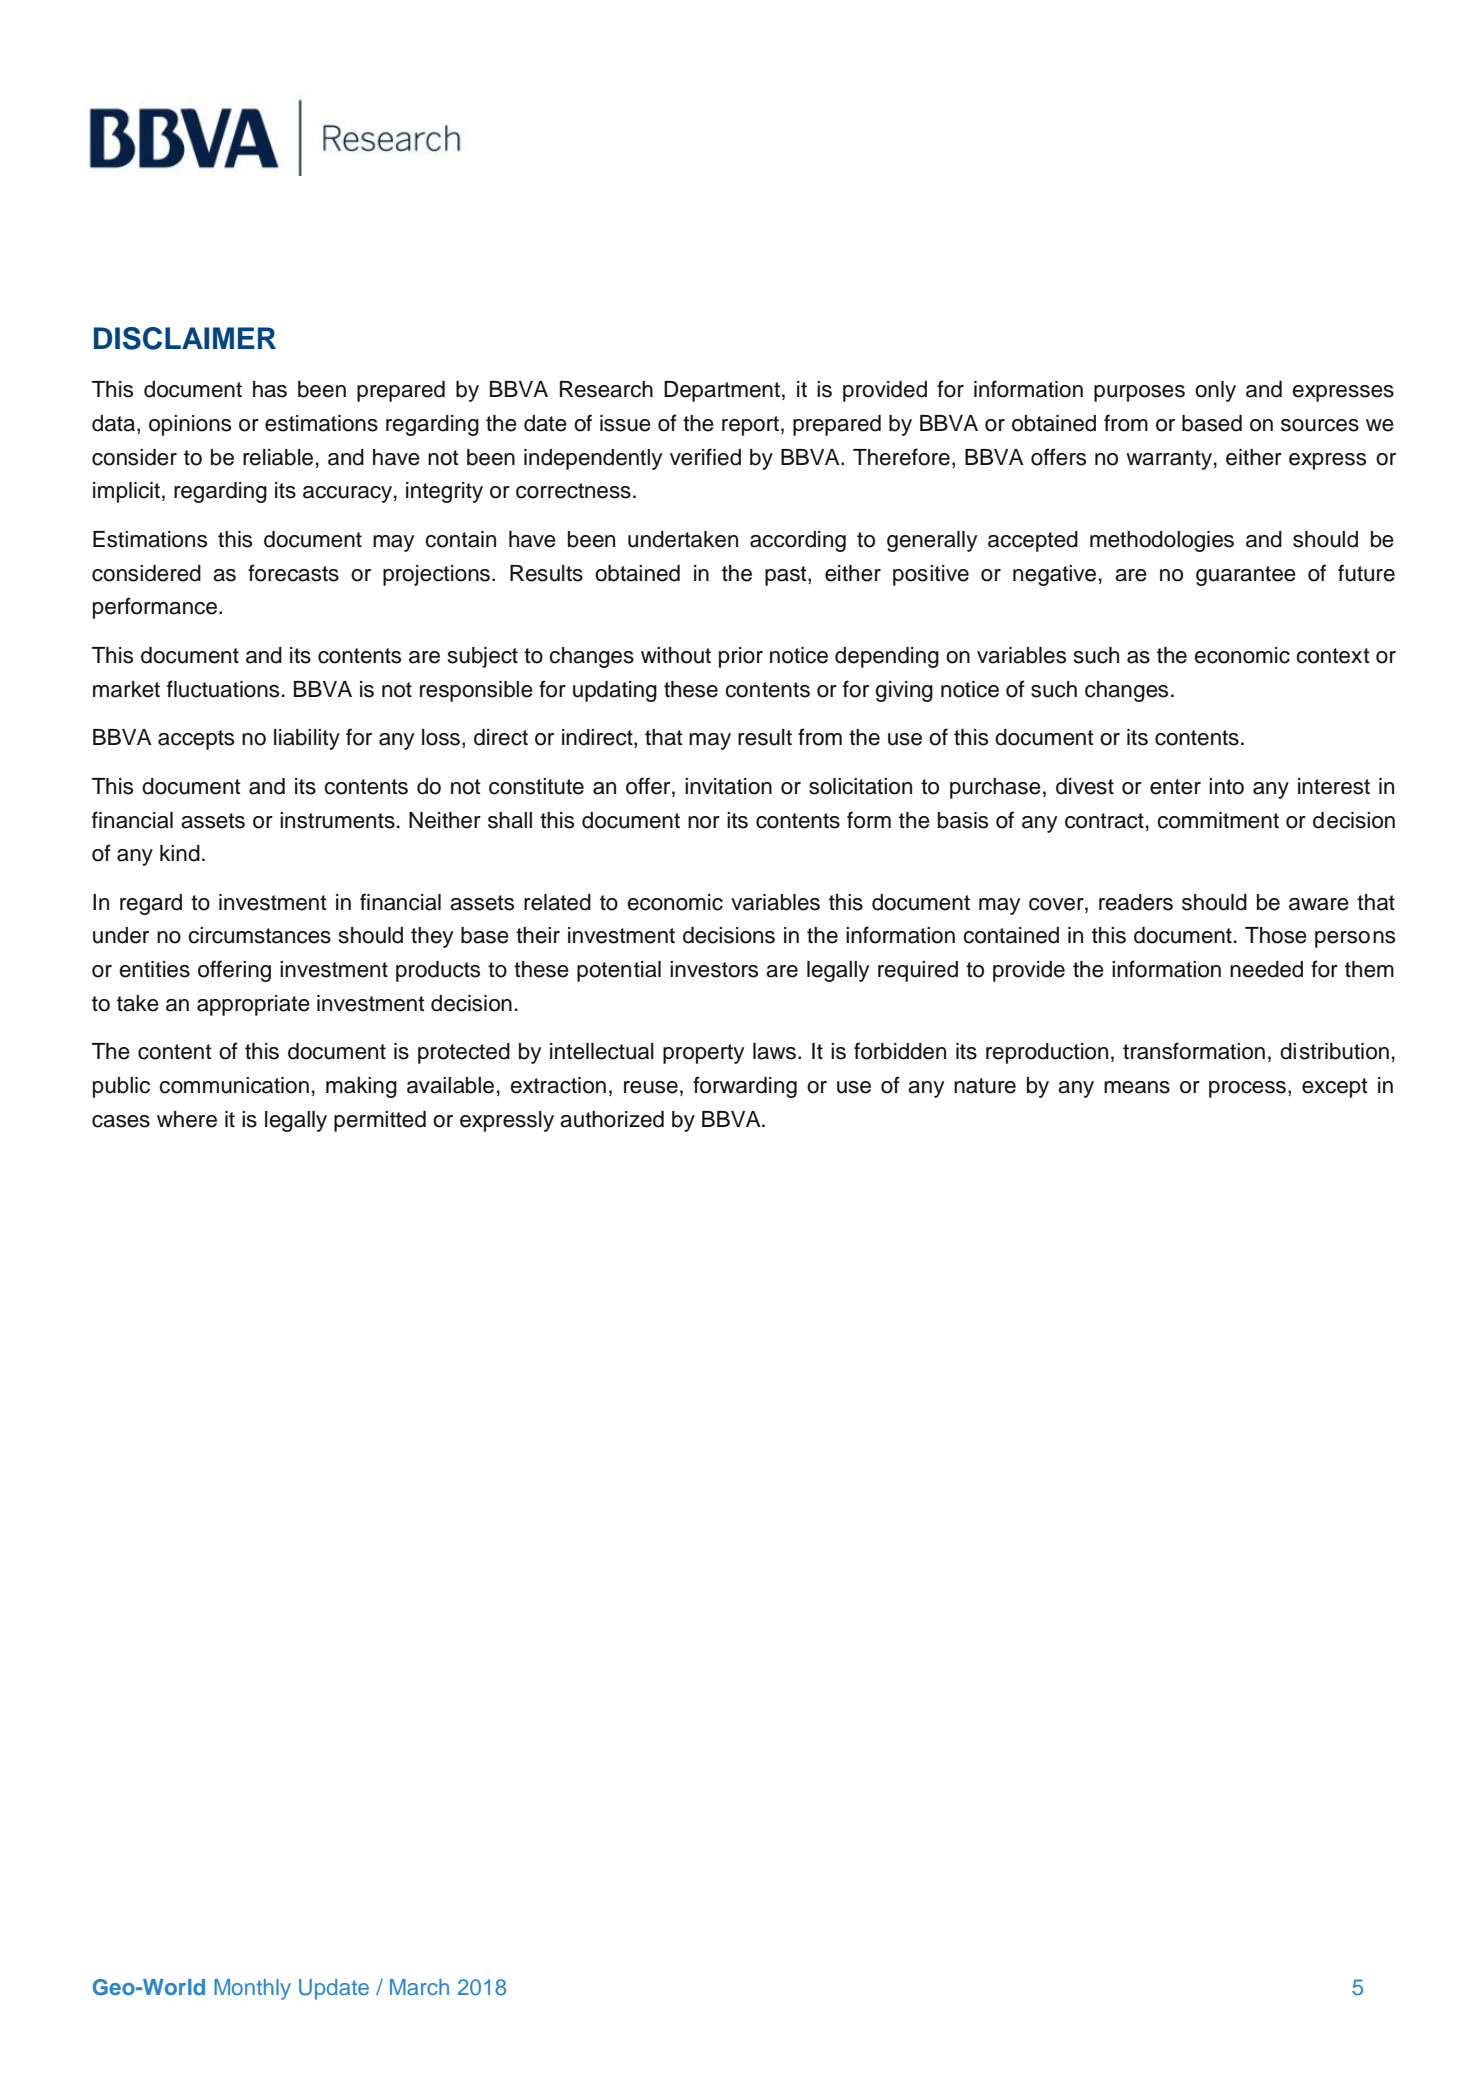  What do you see at coordinates (1247, 1089) in the document?
I see `process` at bounding box center [1247, 1089].
